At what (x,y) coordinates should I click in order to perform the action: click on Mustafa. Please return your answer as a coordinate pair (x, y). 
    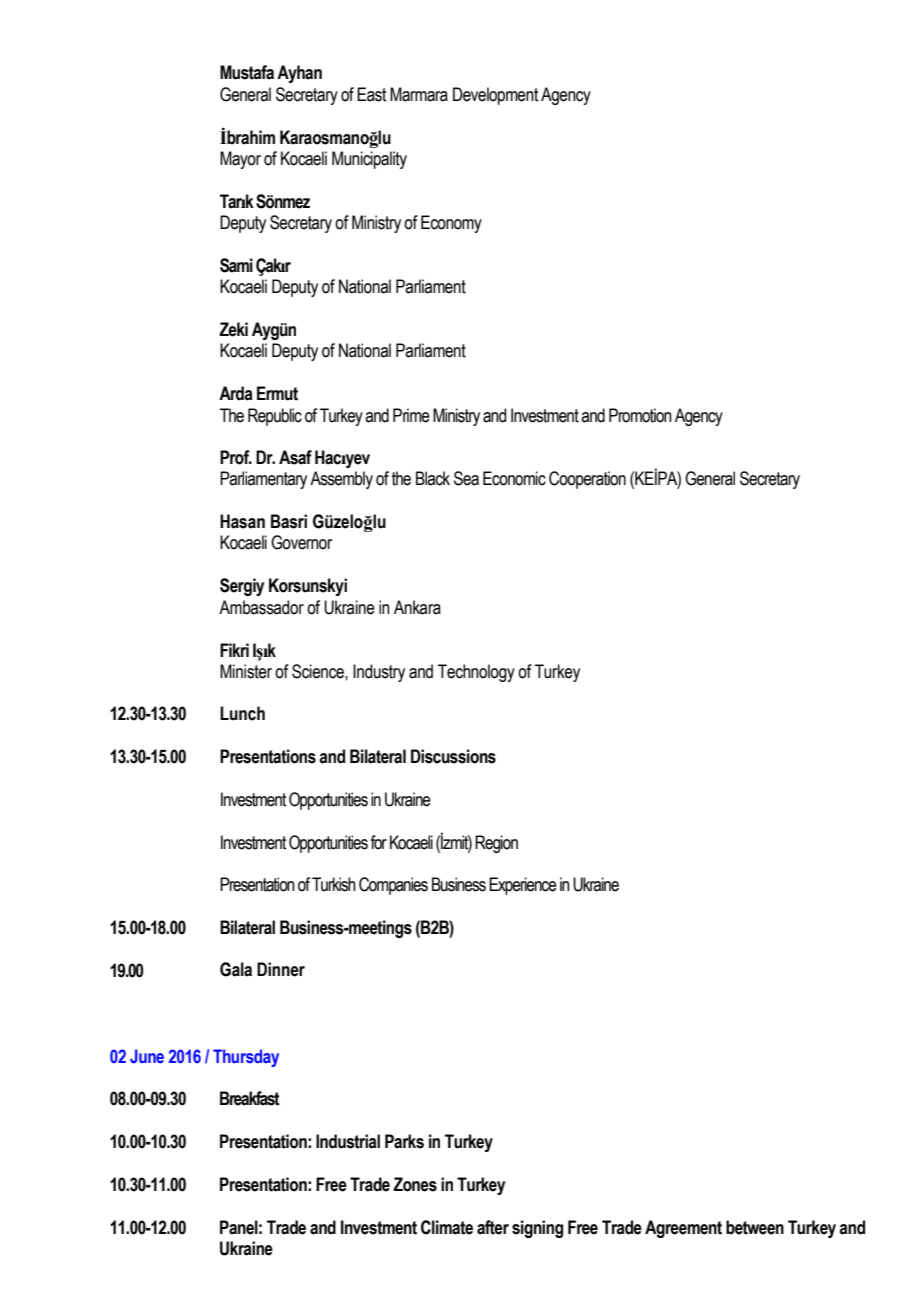
    Looking at the image, I should click on (247, 72).
